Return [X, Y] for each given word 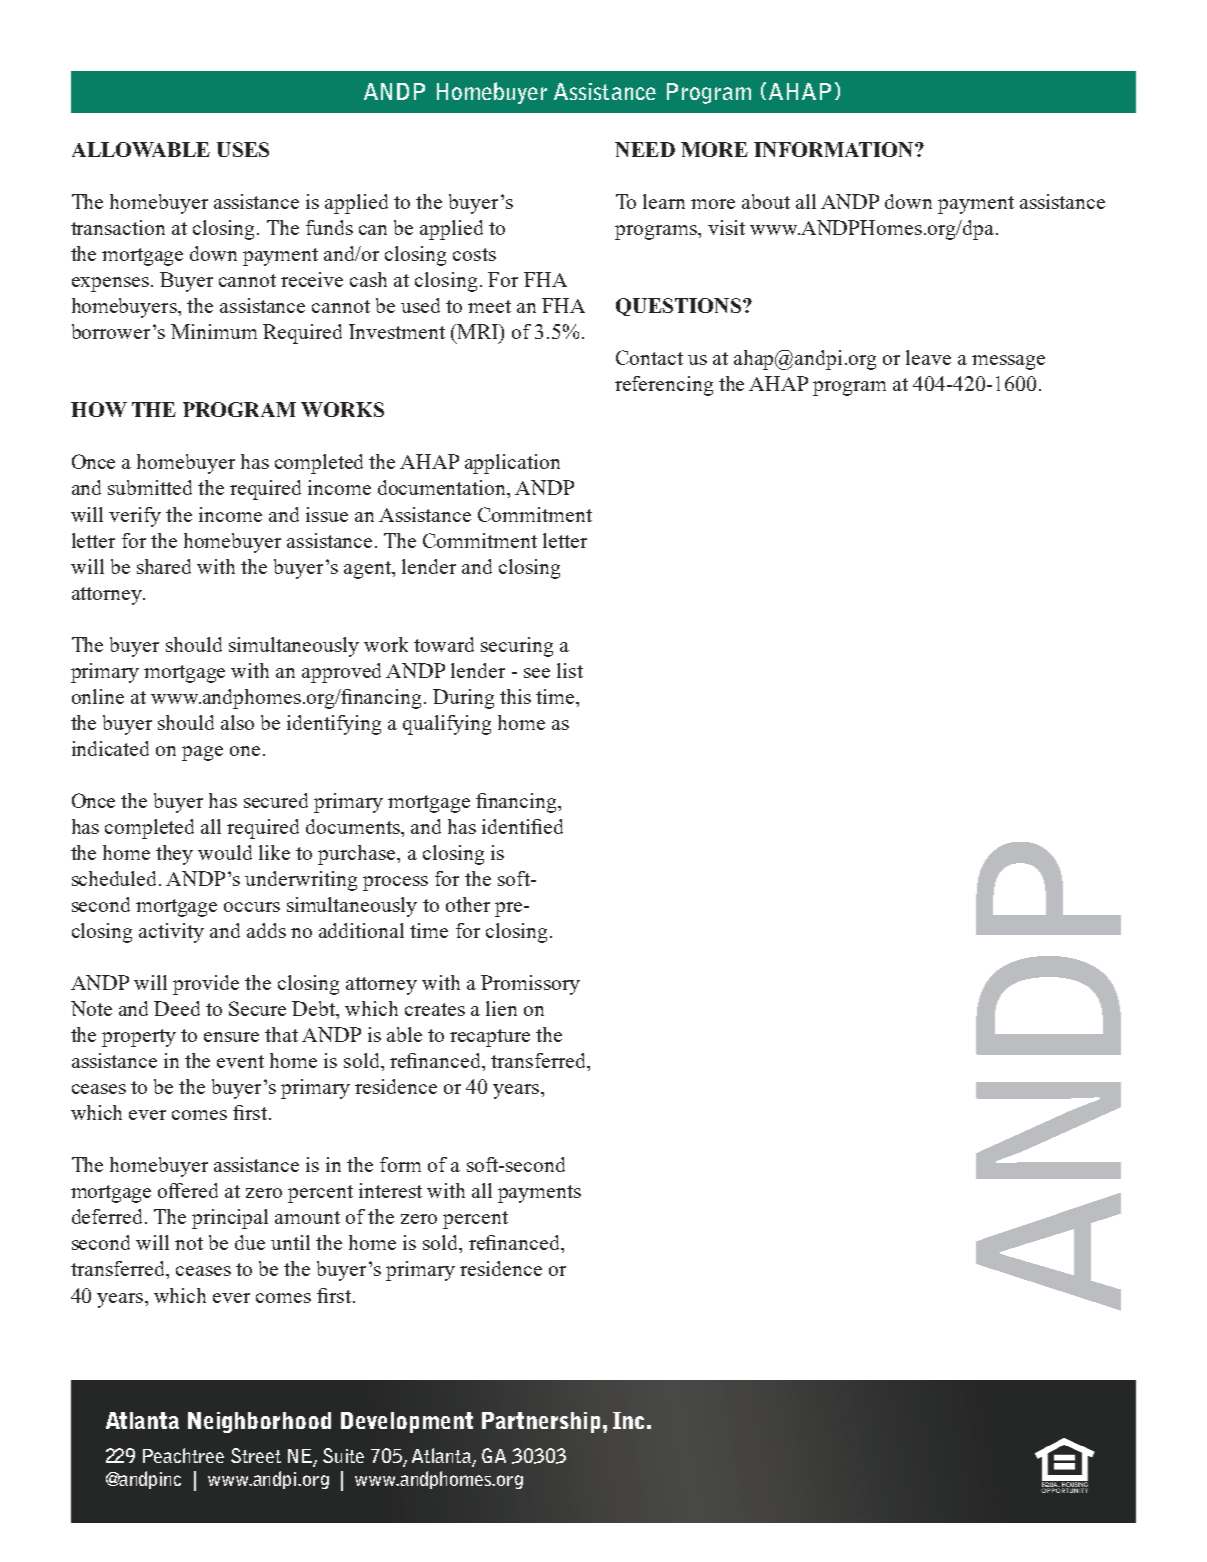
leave [928, 357]
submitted [150, 487]
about [766, 201]
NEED [645, 149]
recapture [490, 1038]
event [240, 1061]
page [202, 753]
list [570, 670]
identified [522, 826]
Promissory [530, 985]
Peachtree [183, 1455]
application [512, 464]
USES [243, 149]
